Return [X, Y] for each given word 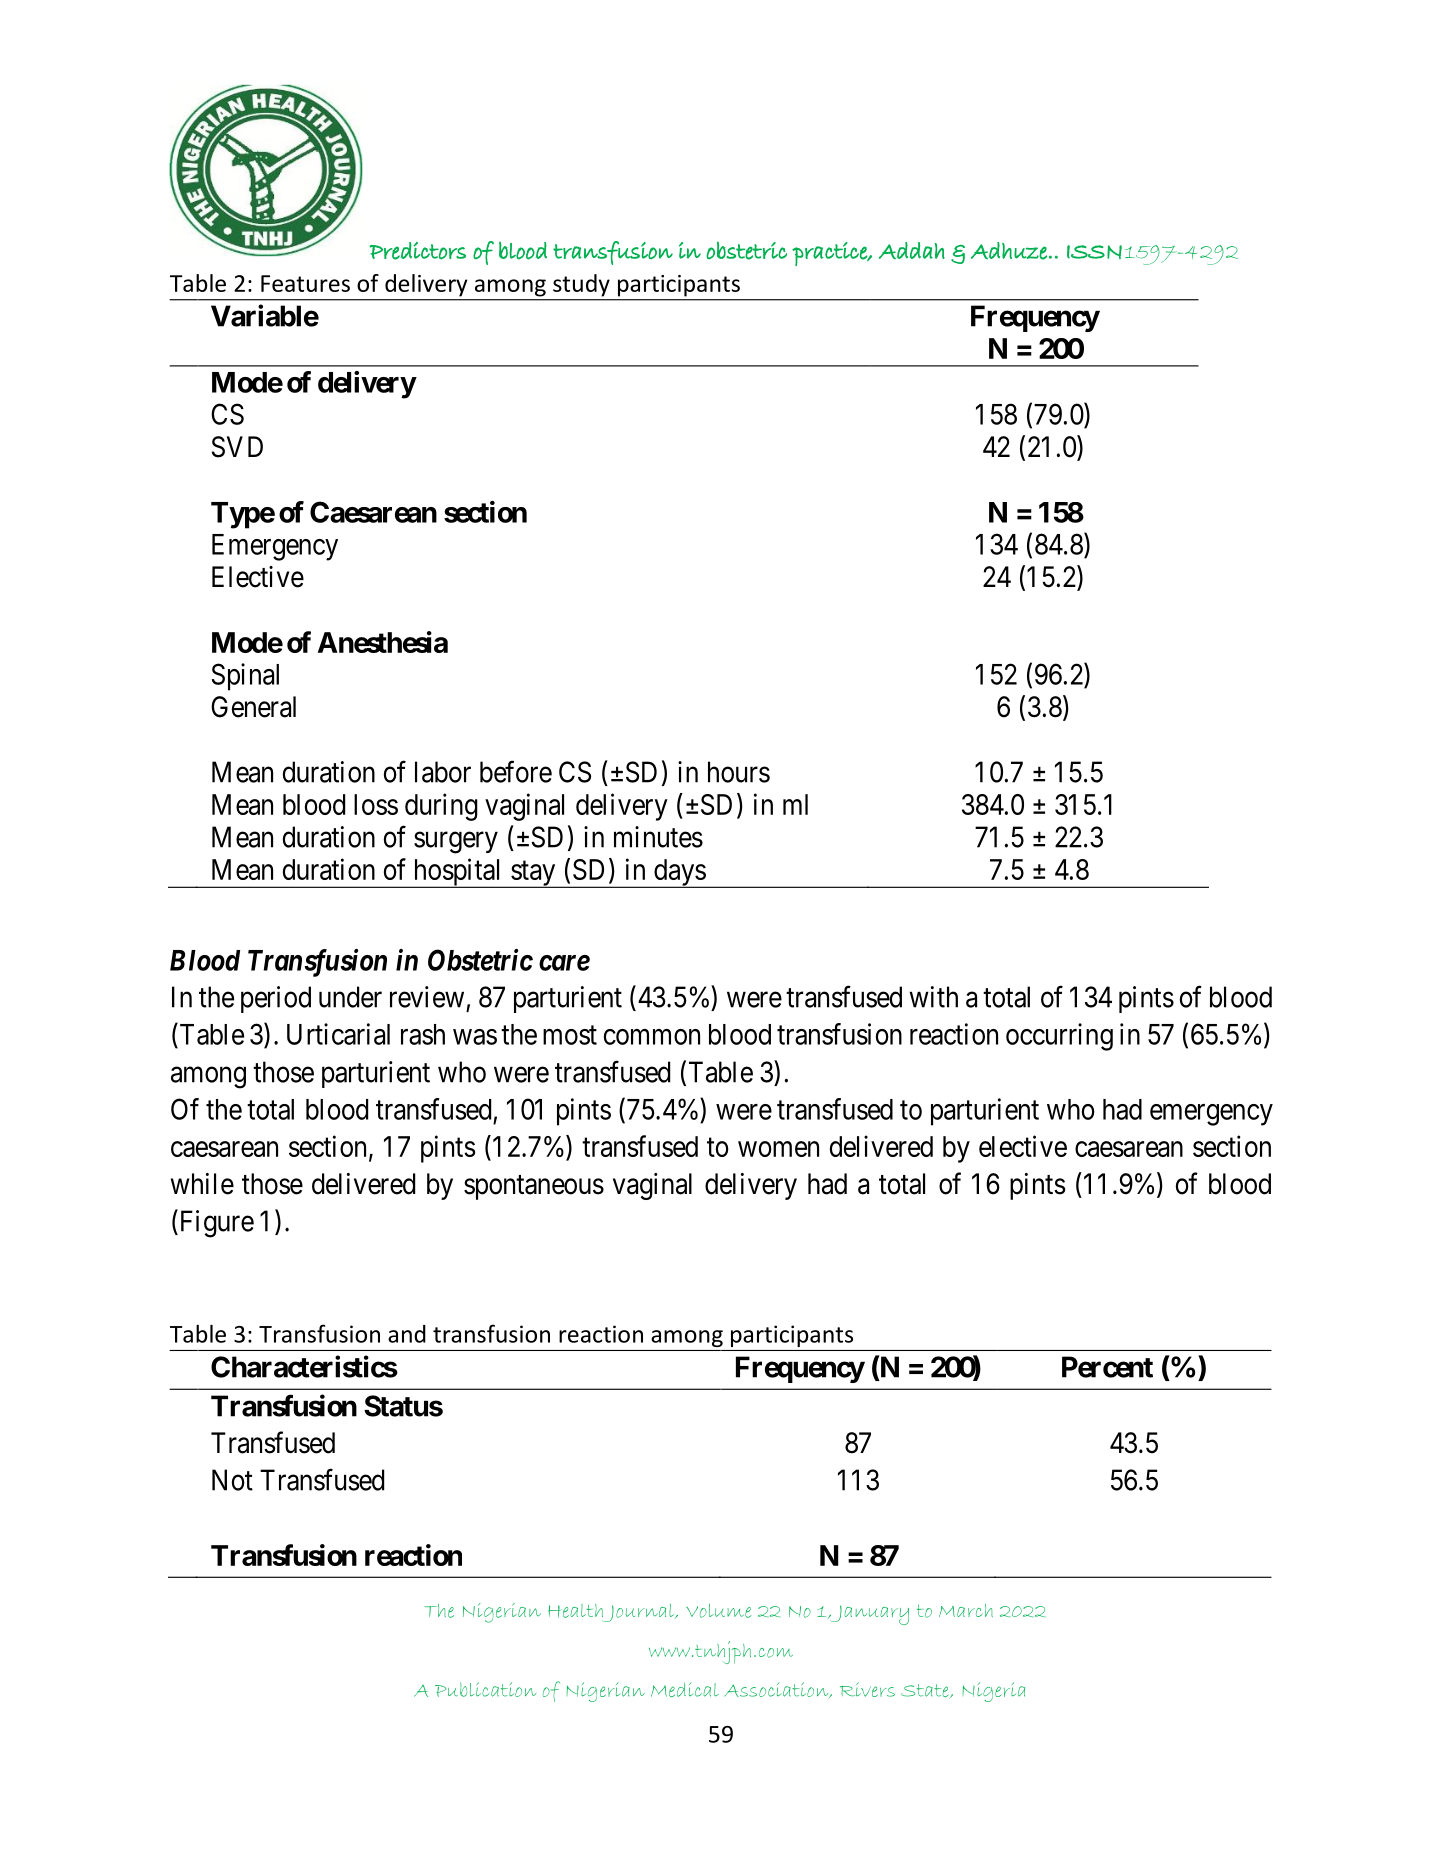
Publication [485, 1689]
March [966, 1610]
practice [830, 254]
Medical [685, 1690]
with [933, 997]
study [581, 285]
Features [305, 283]
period [276, 999]
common [652, 1037]
